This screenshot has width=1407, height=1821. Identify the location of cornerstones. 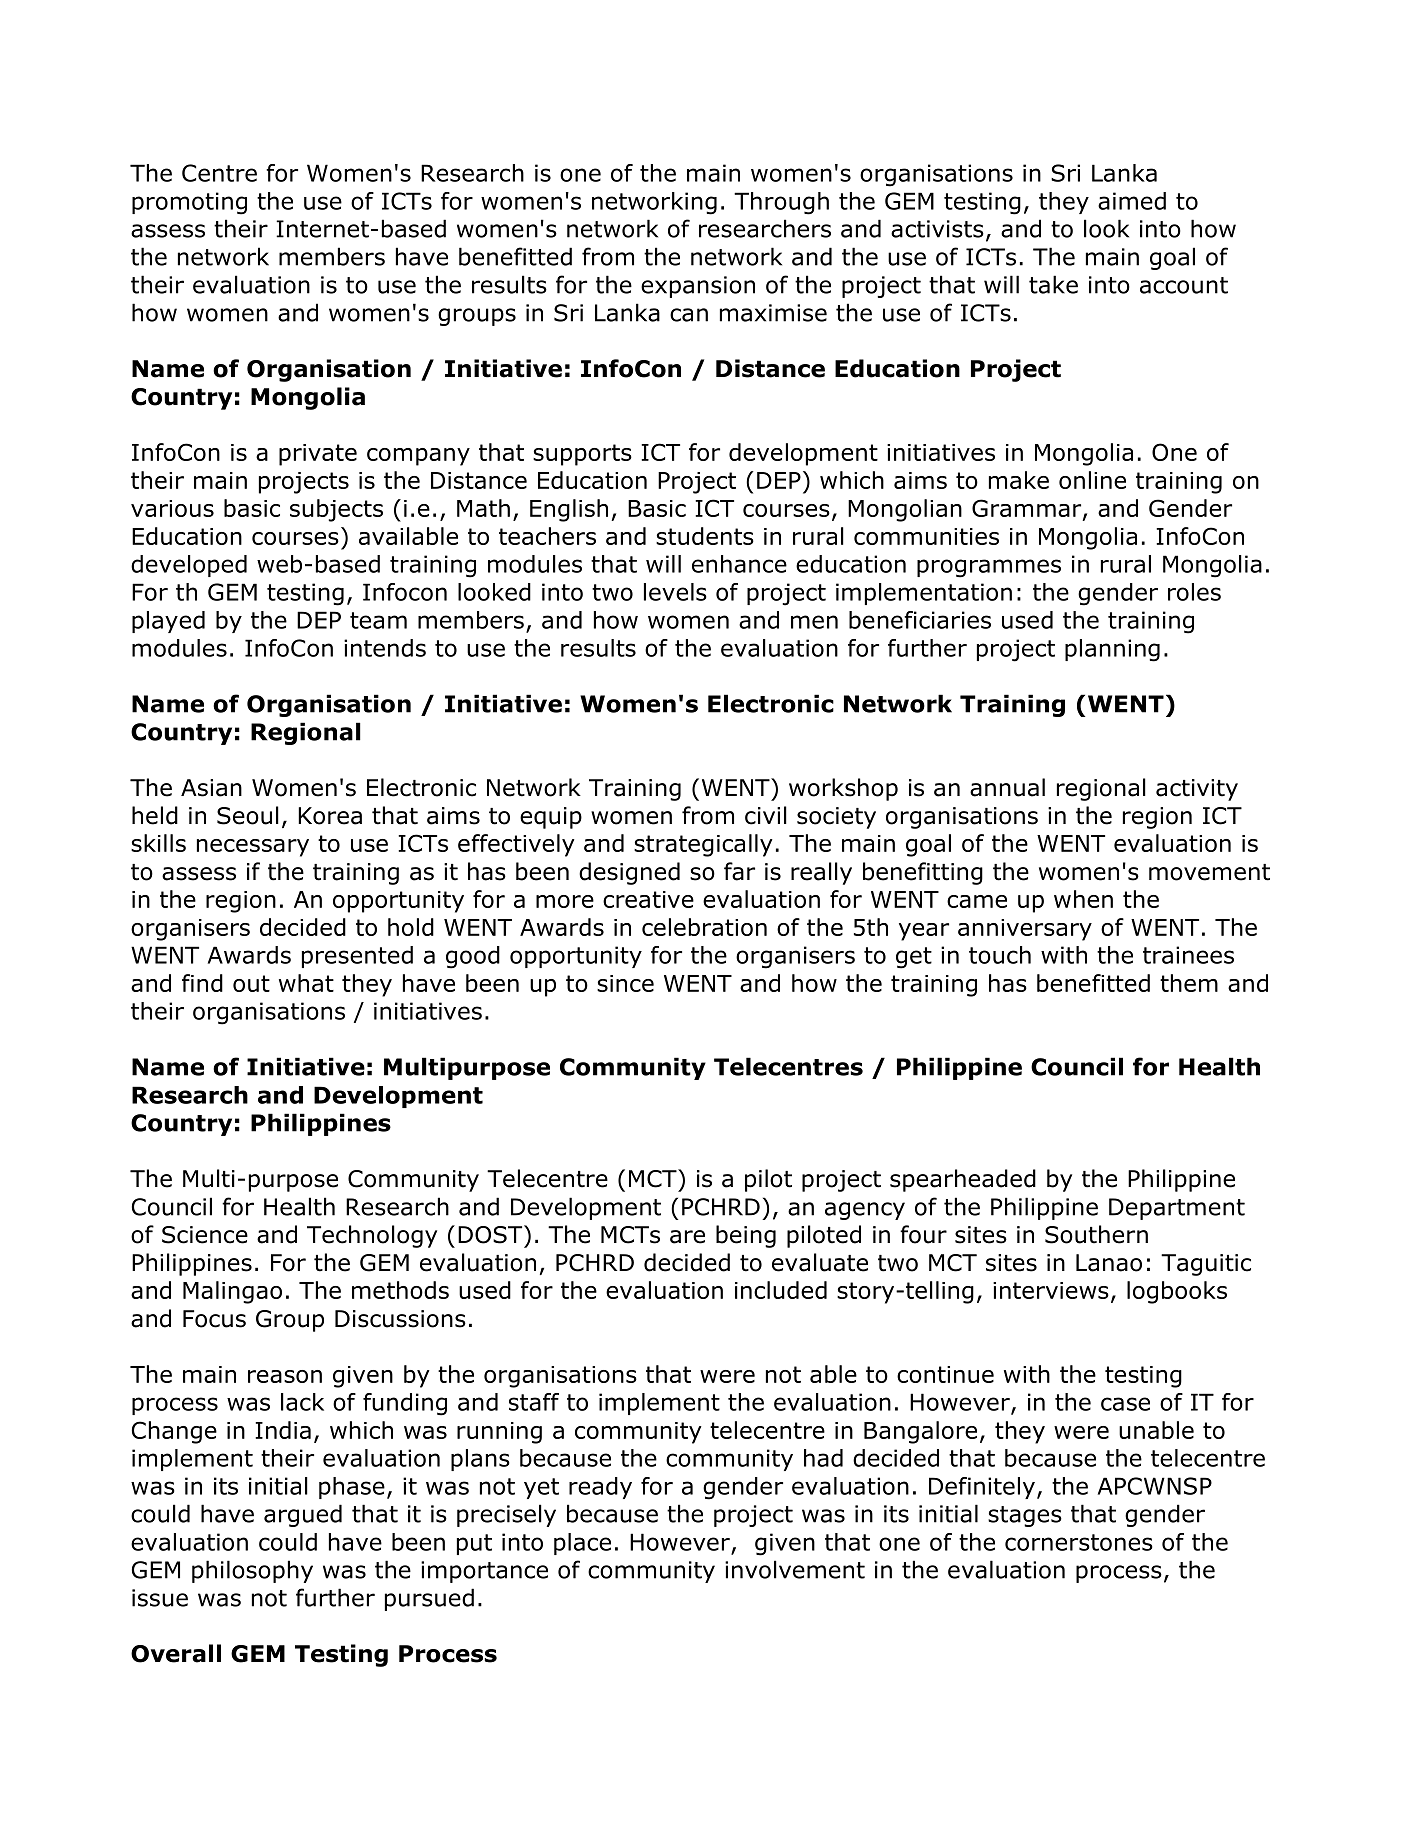
(1079, 1542).
